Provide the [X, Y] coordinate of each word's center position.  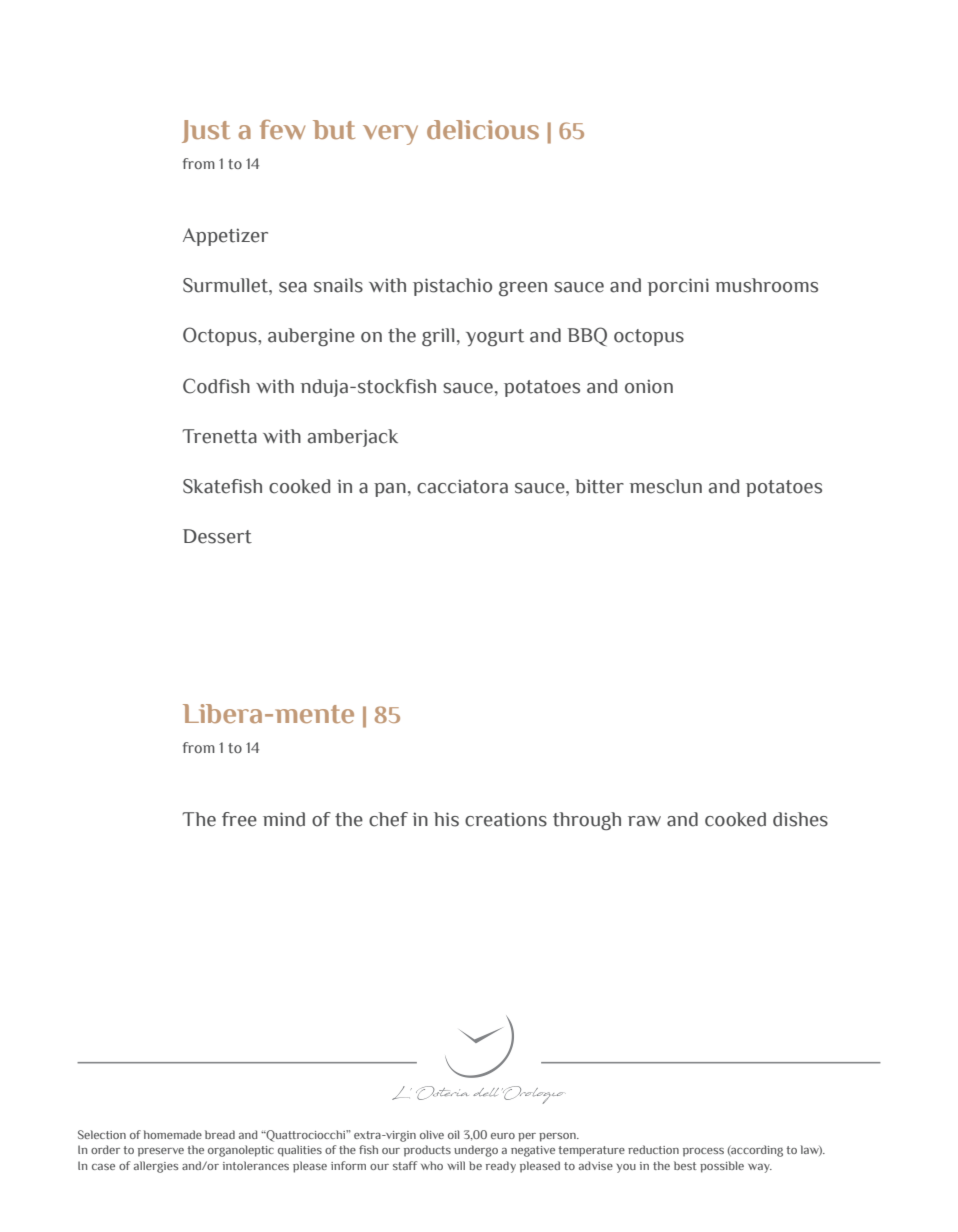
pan [390, 490]
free [239, 819]
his [446, 819]
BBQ [587, 336]
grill [438, 337]
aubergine [311, 337]
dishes [800, 819]
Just [206, 131]
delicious [483, 129]
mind [284, 819]
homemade [173, 1134]
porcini [678, 287]
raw [644, 821]
